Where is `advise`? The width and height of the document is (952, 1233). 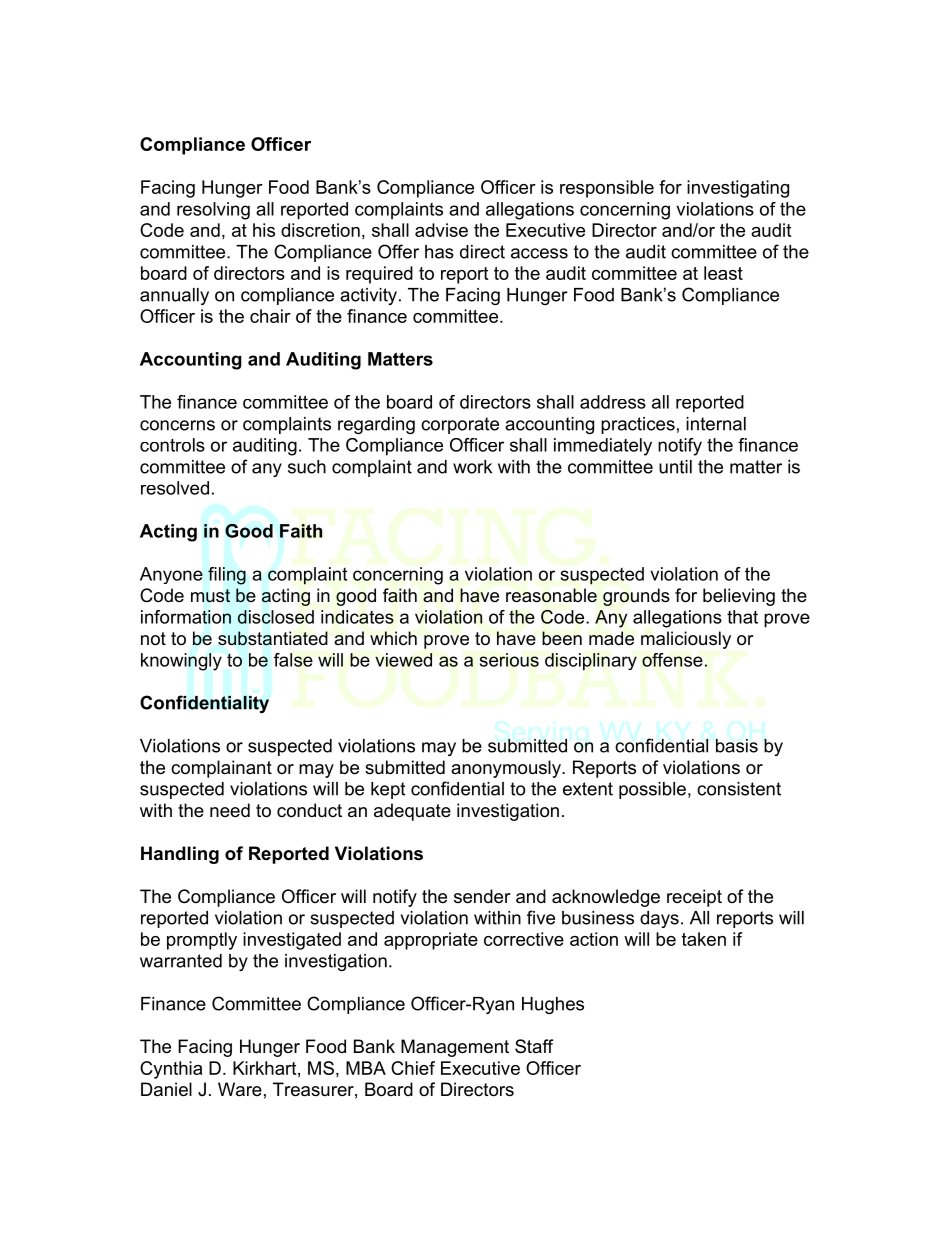
advise is located at coordinates (441, 230).
